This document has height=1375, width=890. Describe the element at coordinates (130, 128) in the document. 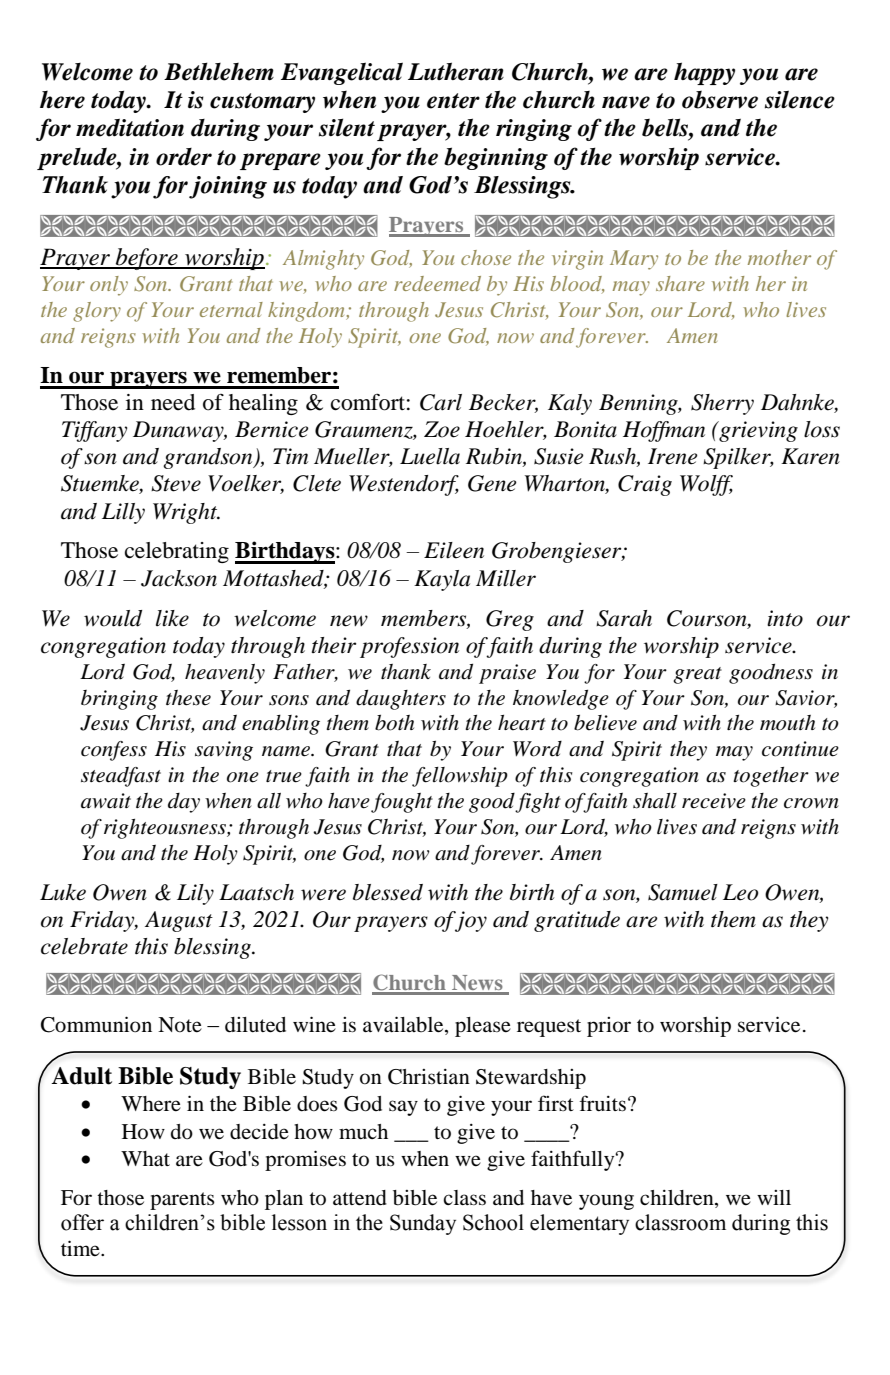

I see `meditation` at that location.
